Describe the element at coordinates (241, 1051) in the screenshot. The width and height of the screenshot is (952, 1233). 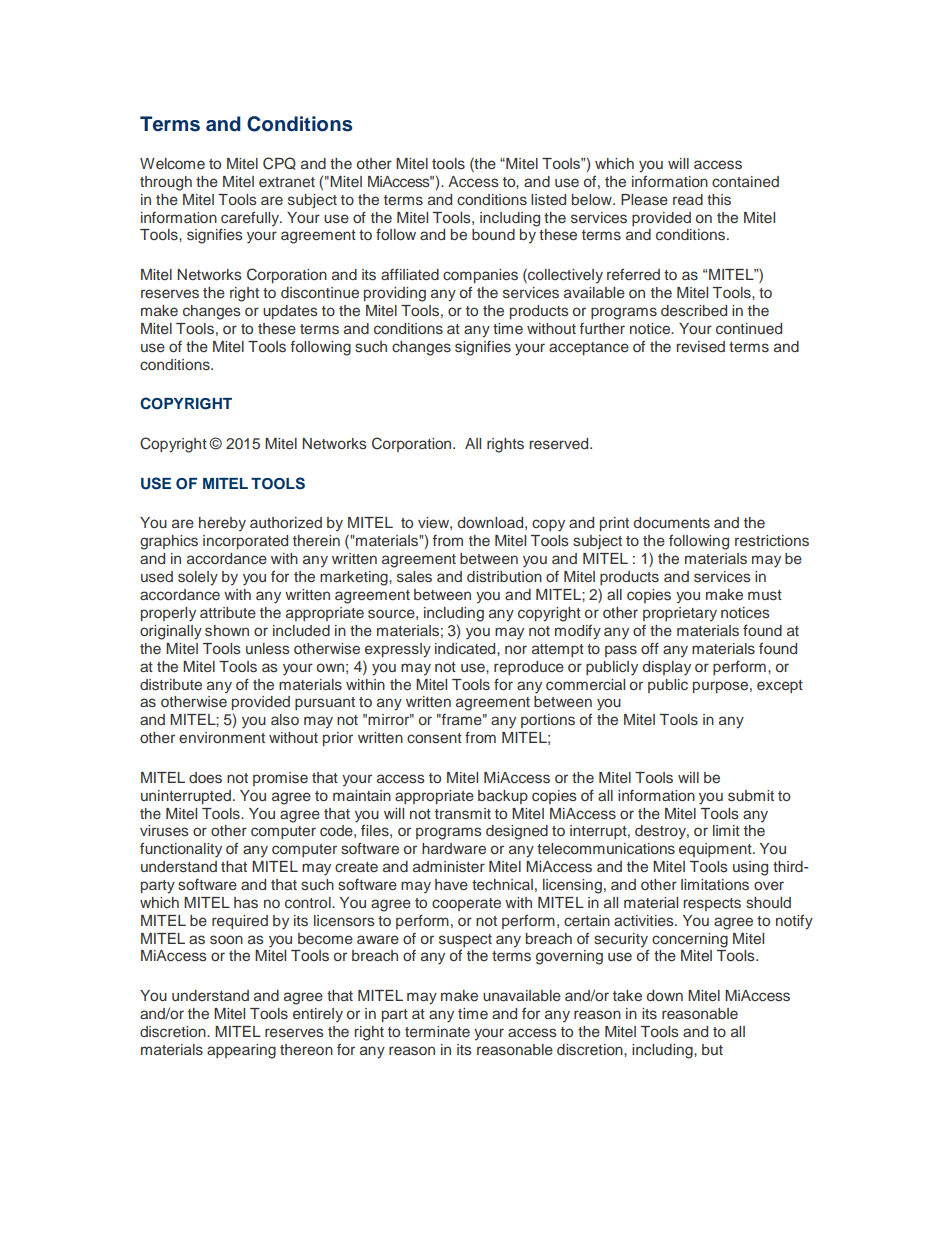
I see `appearing` at that location.
